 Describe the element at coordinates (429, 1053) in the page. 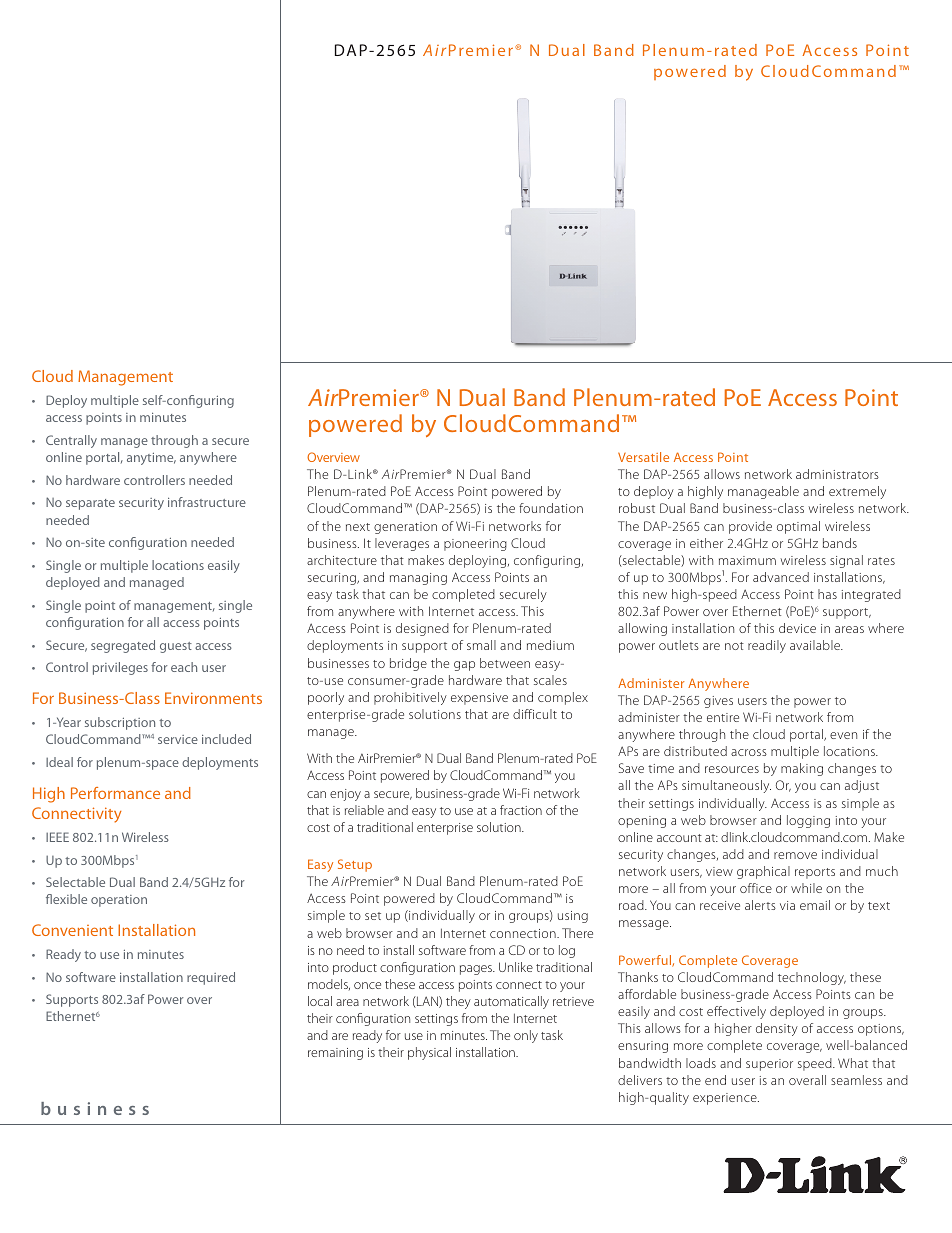

I see `physical` at that location.
